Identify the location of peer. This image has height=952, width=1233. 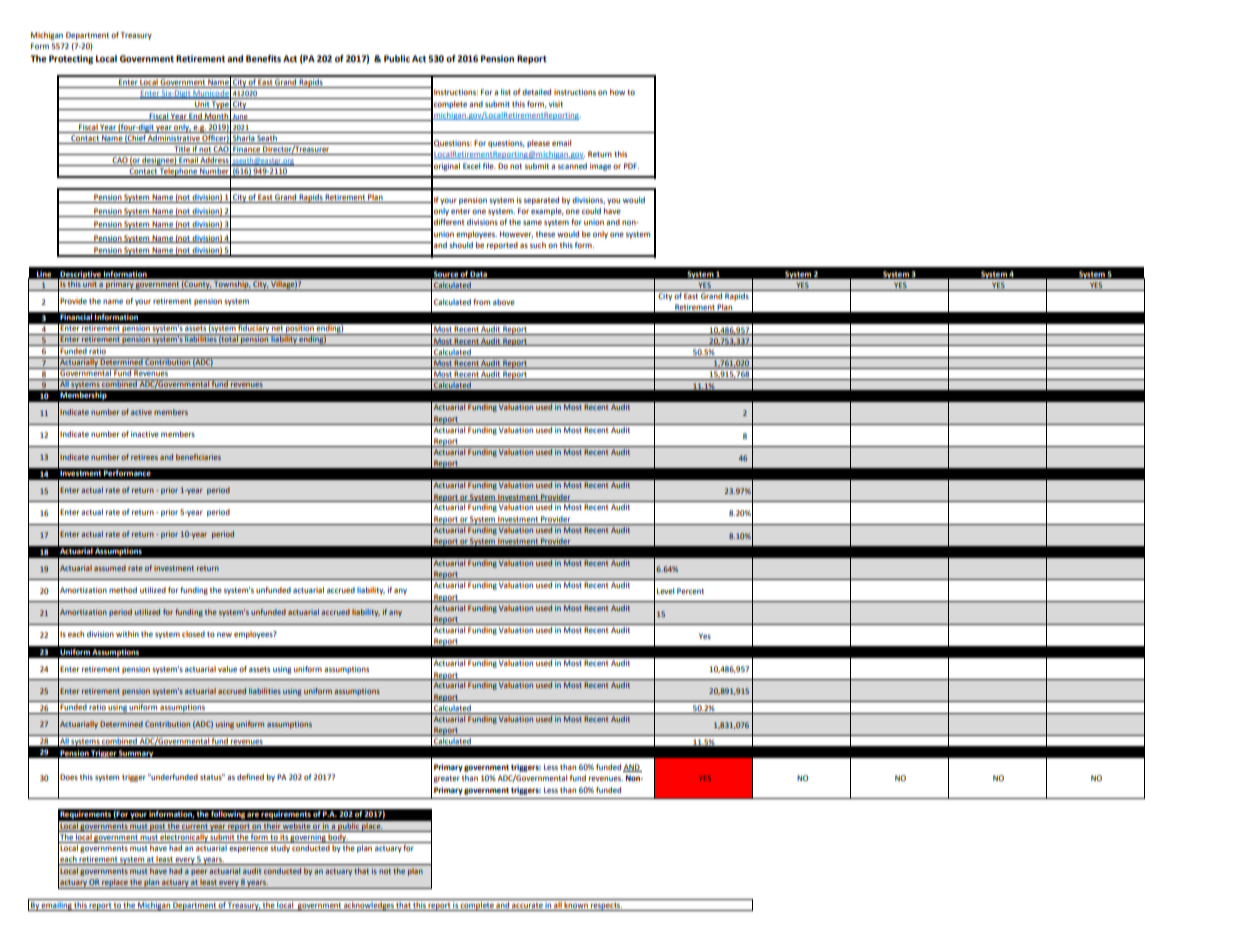
(199, 873).
